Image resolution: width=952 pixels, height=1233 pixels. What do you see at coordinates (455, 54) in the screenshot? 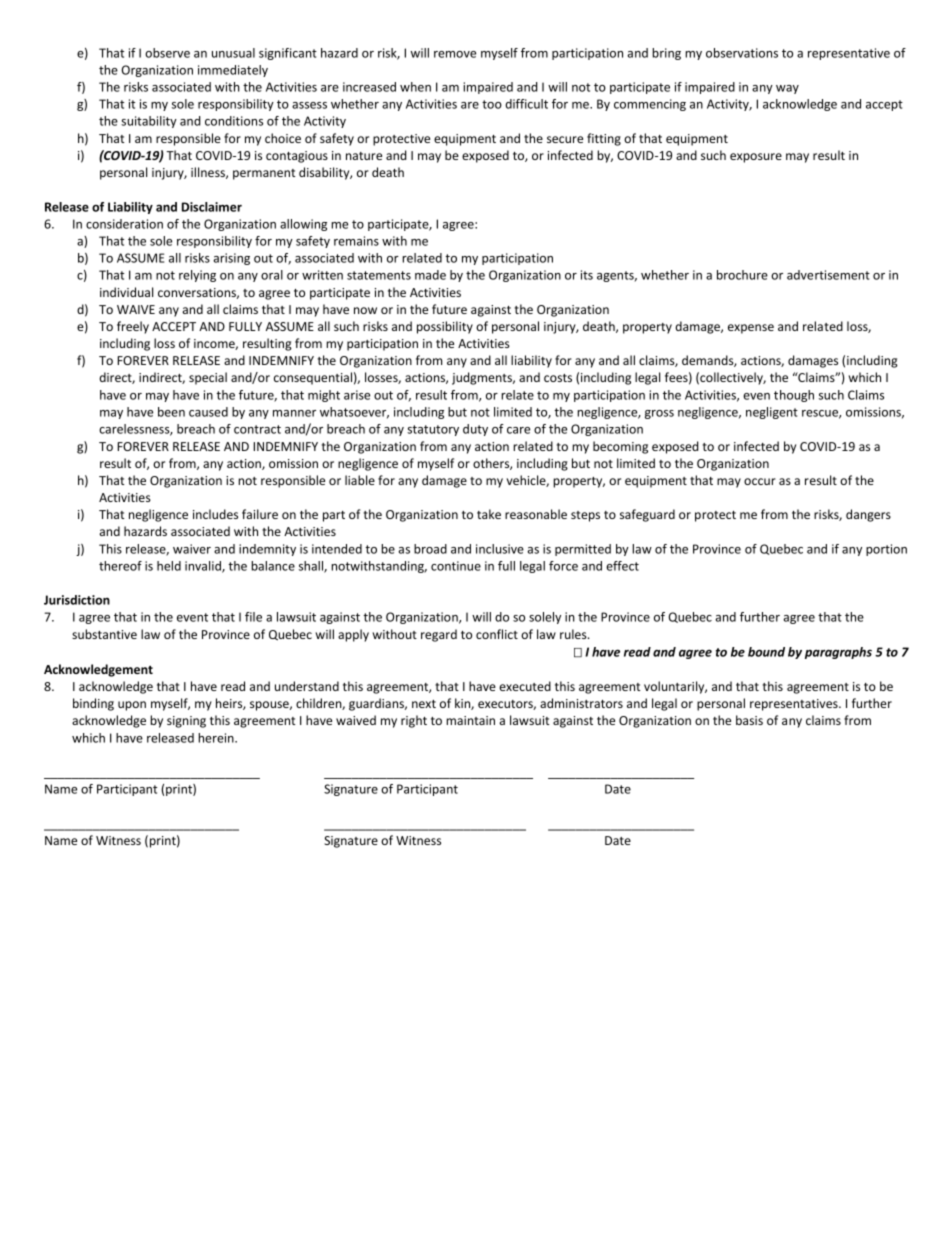
I see `remove` at bounding box center [455, 54].
